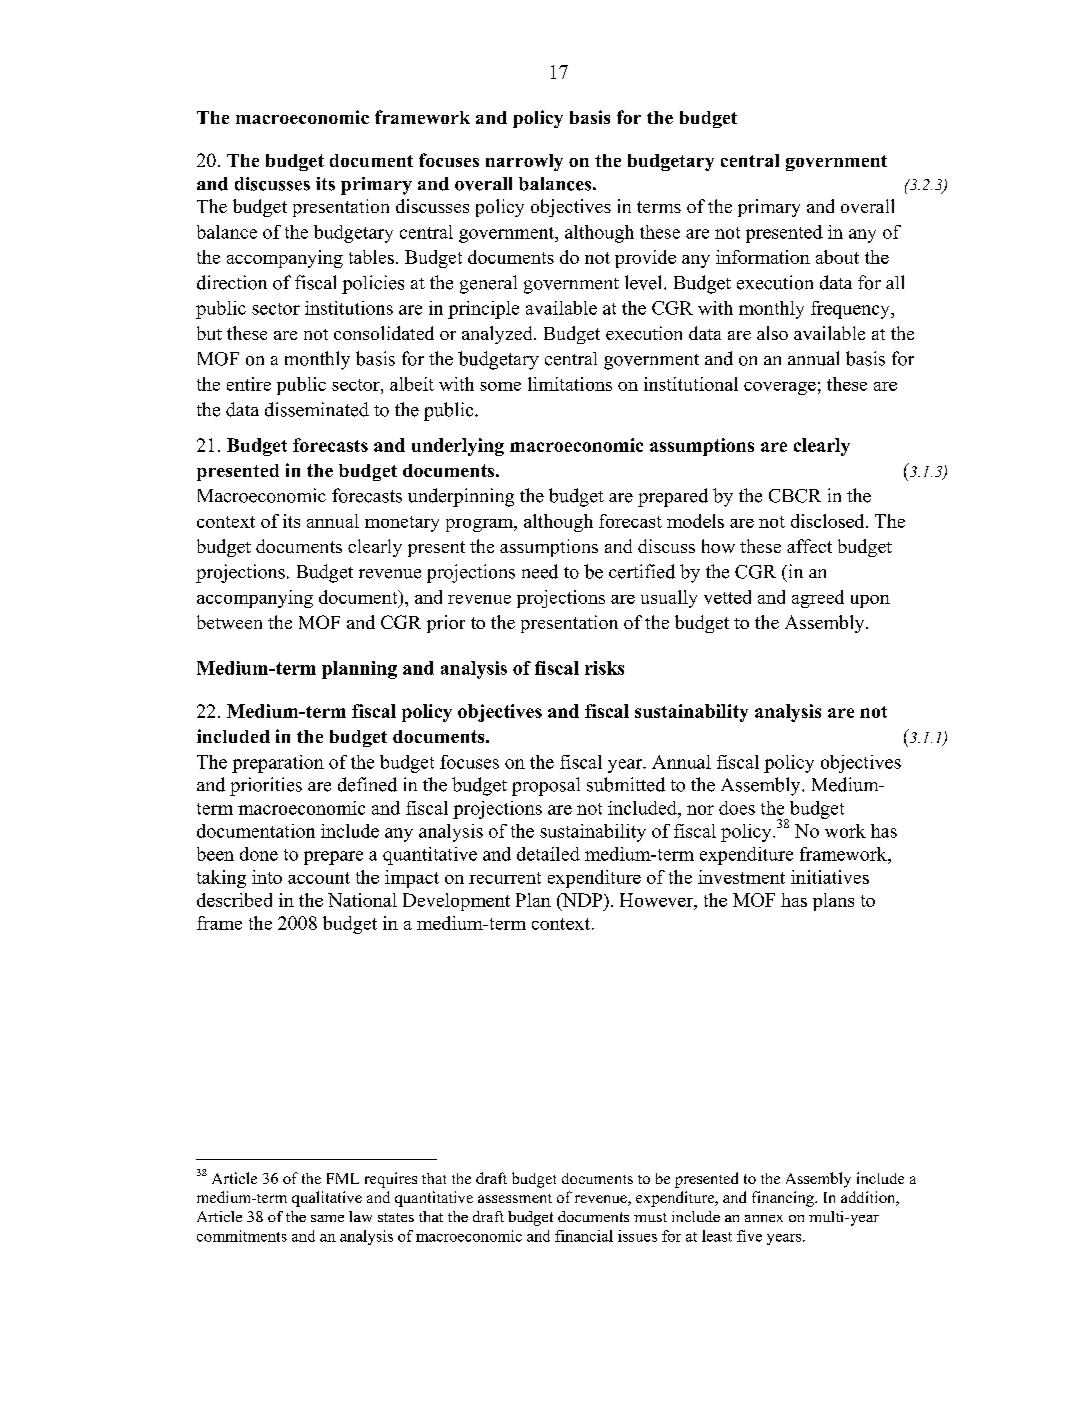  I want to click on assessment, so click(515, 1198).
